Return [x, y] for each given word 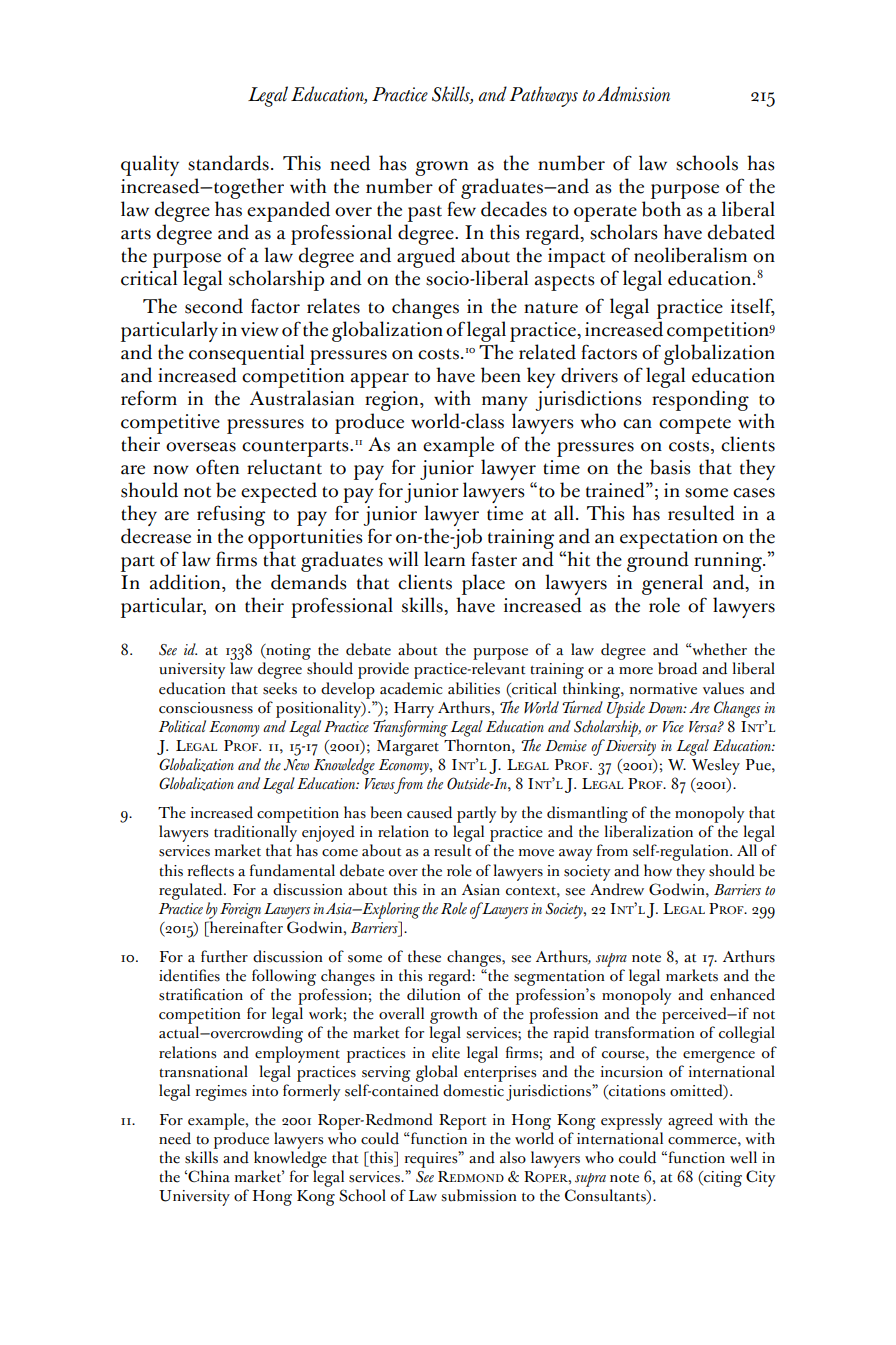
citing [722, 1179]
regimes [221, 1093]
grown [441, 168]
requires [432, 1159]
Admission [633, 94]
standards [228, 163]
